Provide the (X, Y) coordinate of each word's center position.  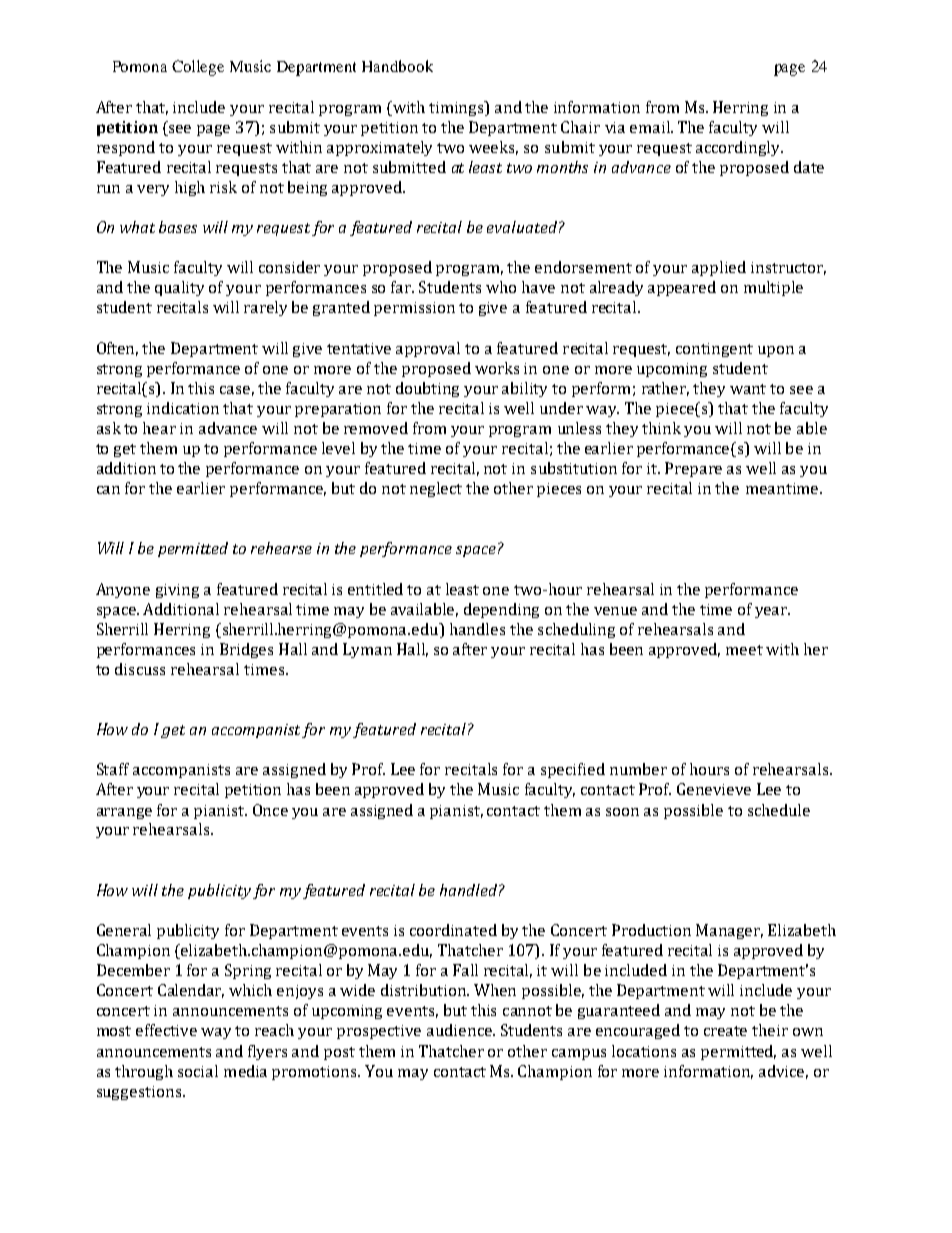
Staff (113, 769)
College (198, 68)
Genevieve (714, 789)
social (198, 1071)
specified (573, 770)
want (748, 389)
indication (183, 408)
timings (458, 108)
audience (460, 1030)
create (725, 1031)
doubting (427, 389)
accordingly (739, 148)
